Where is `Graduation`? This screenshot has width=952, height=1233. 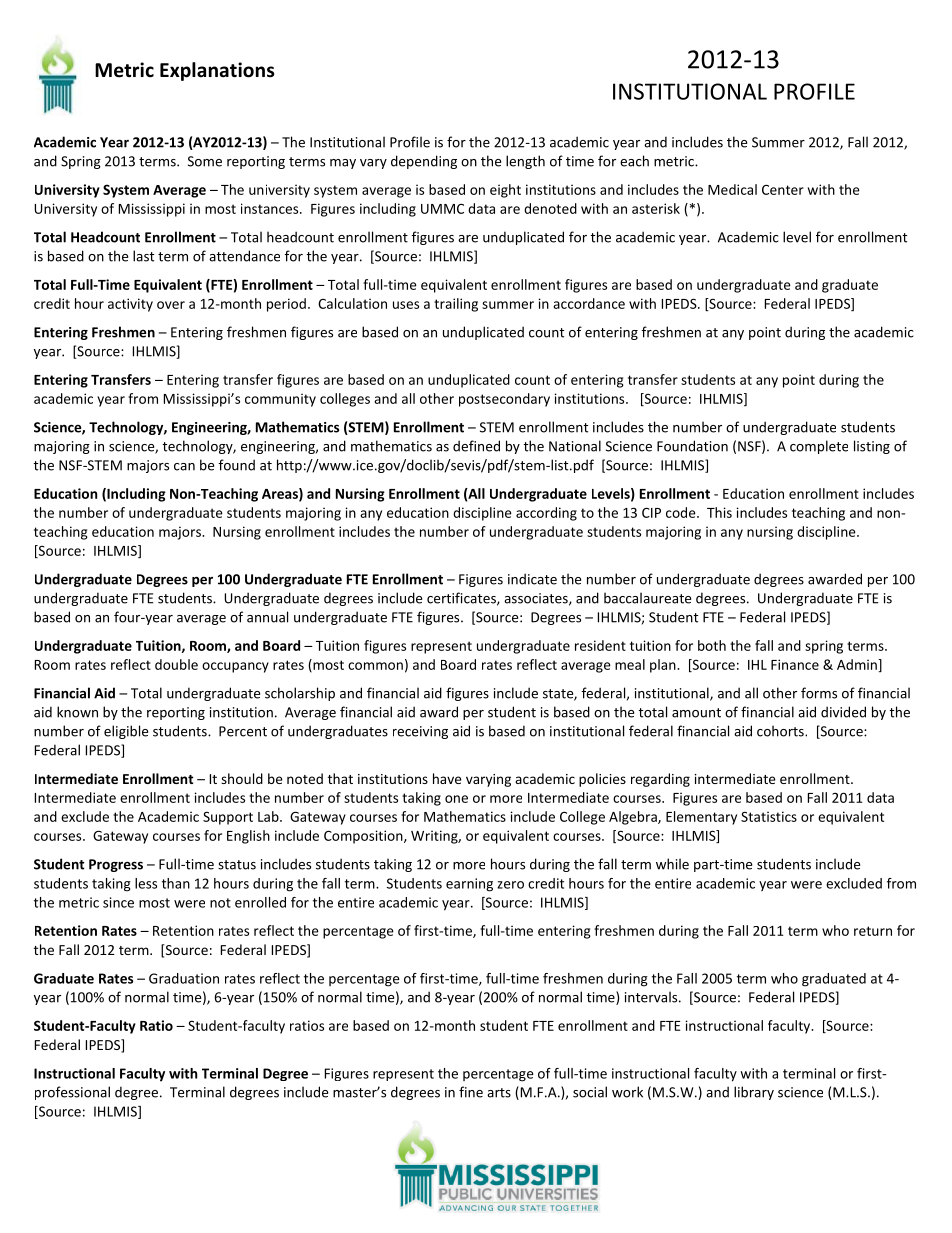 Graduation is located at coordinates (184, 978).
